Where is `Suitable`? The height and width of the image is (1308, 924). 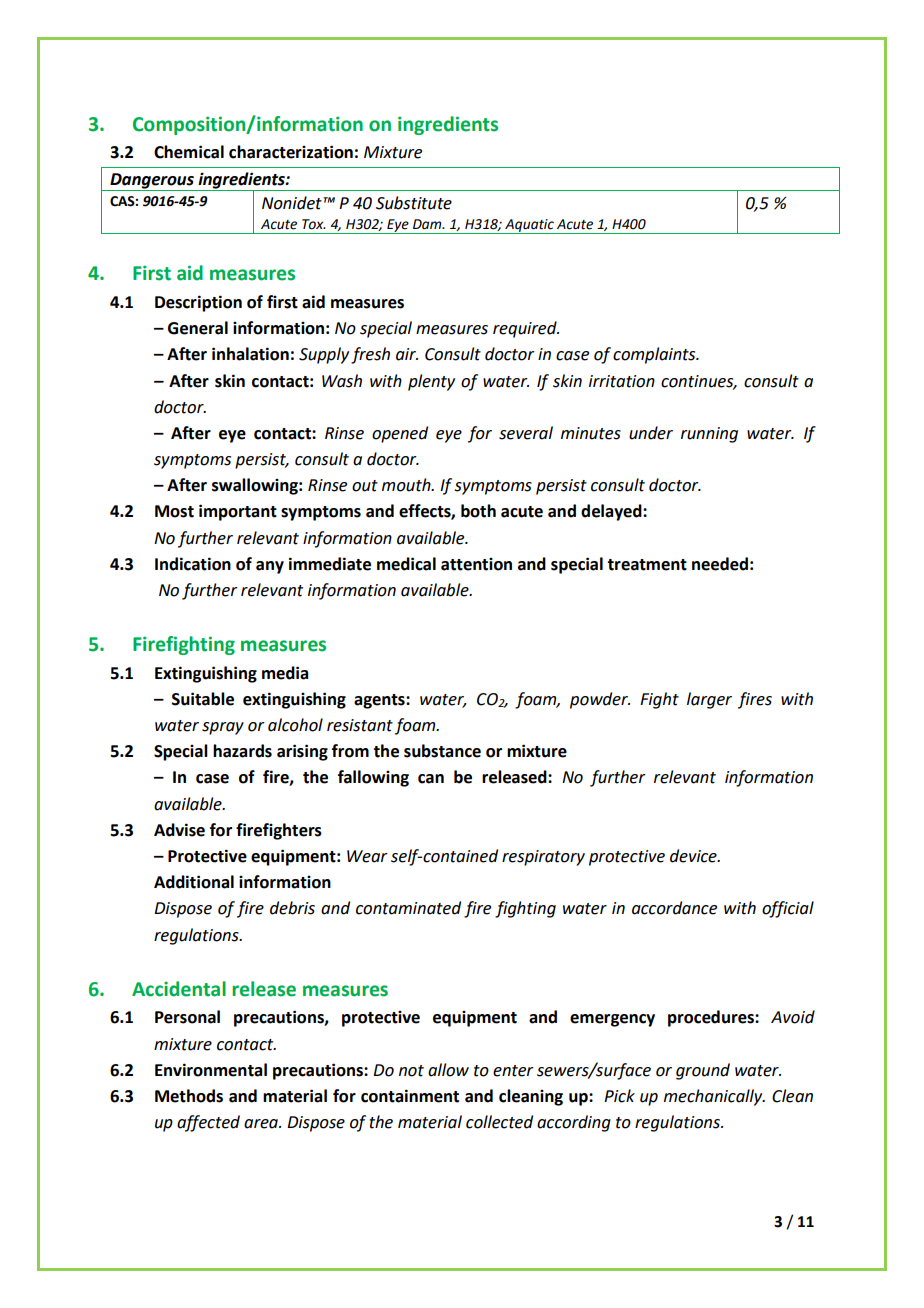 Suitable is located at coordinates (203, 699).
